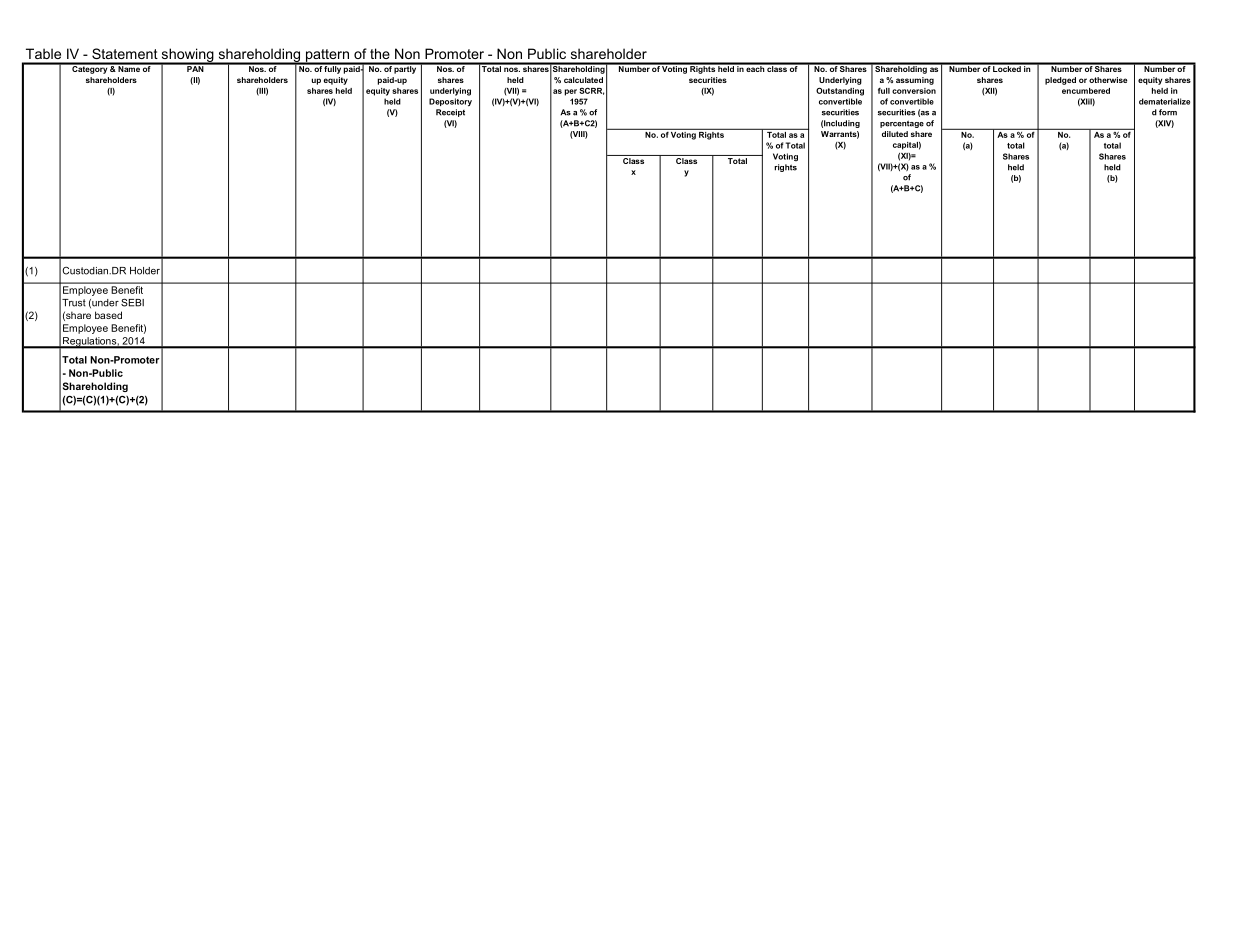  I want to click on pledged, so click(1060, 81).
